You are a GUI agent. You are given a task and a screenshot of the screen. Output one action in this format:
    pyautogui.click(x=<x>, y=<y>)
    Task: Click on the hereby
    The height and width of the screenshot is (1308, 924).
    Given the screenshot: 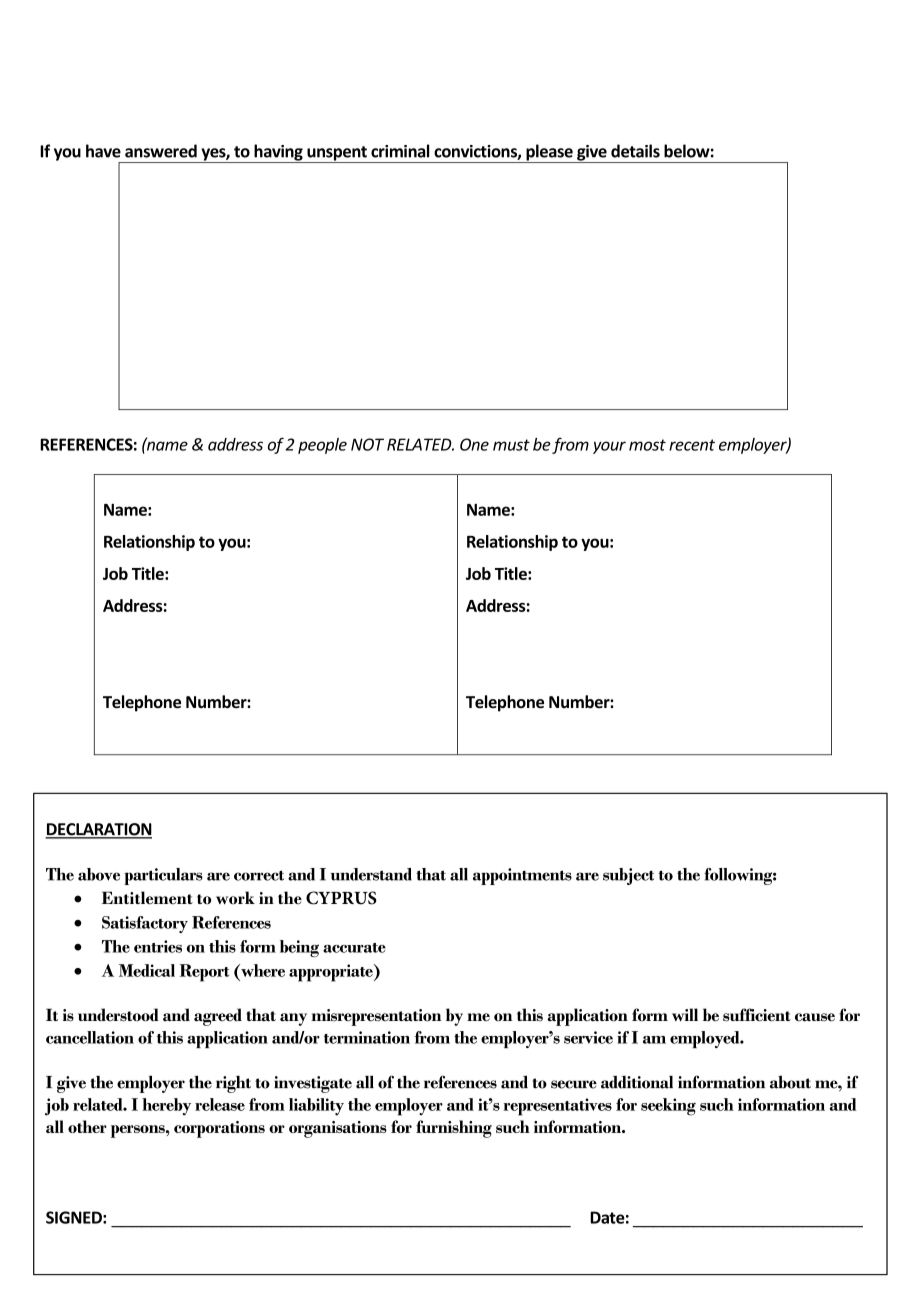 What is the action you would take?
    pyautogui.click(x=166, y=1107)
